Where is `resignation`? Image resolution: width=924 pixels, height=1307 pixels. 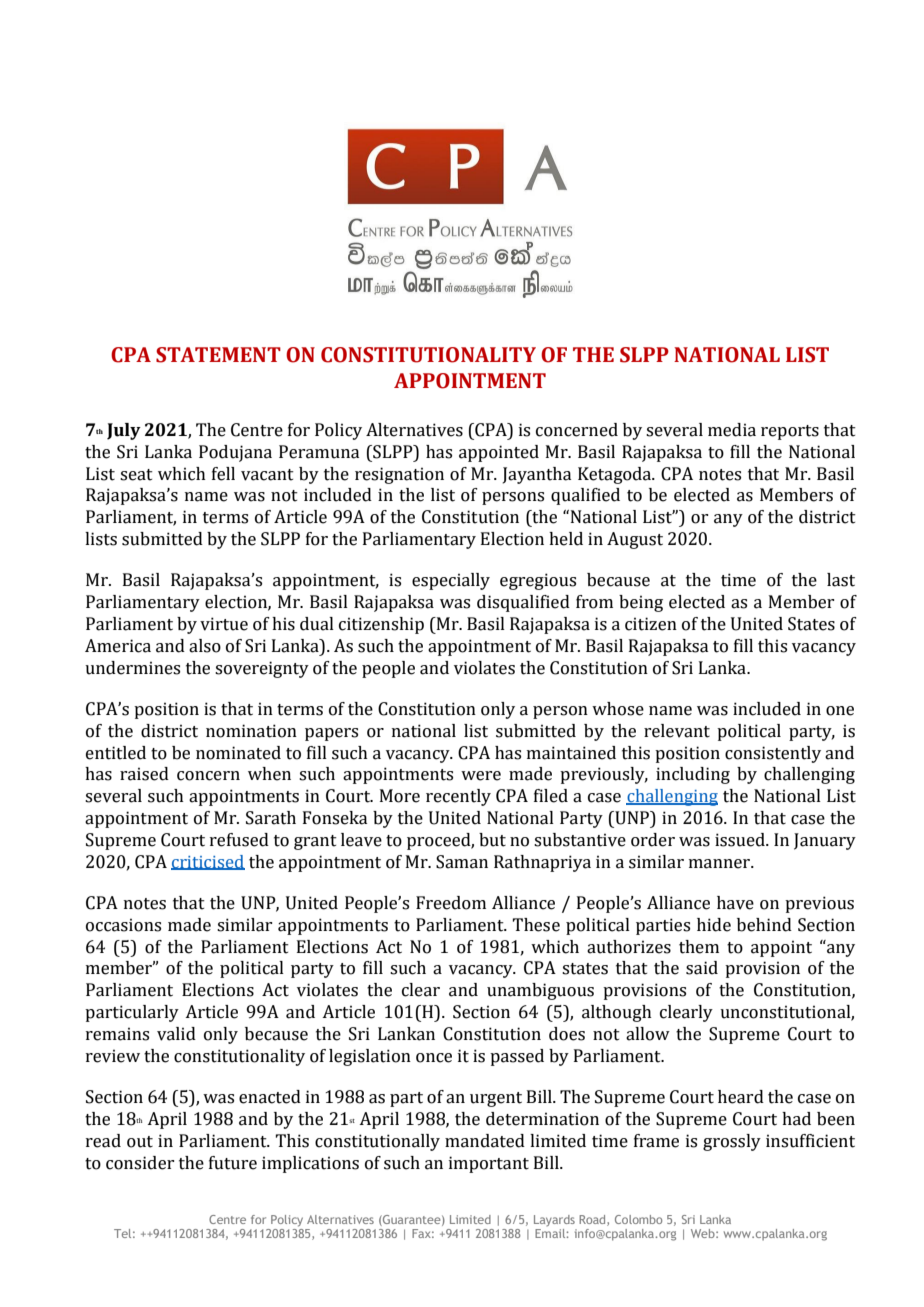 resignation is located at coordinates (399, 475).
